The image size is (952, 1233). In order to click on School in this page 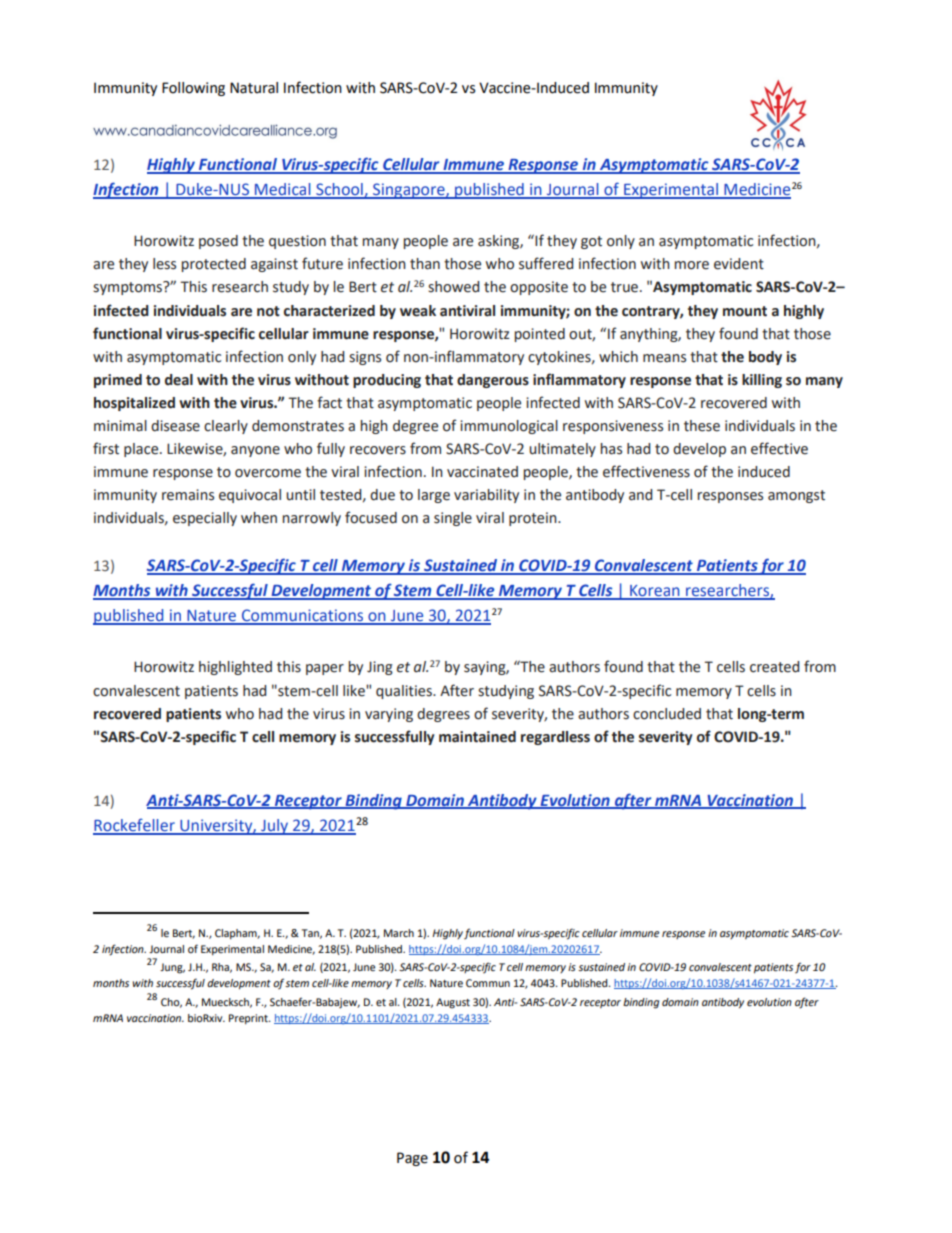, I will do `click(339, 190)`.
